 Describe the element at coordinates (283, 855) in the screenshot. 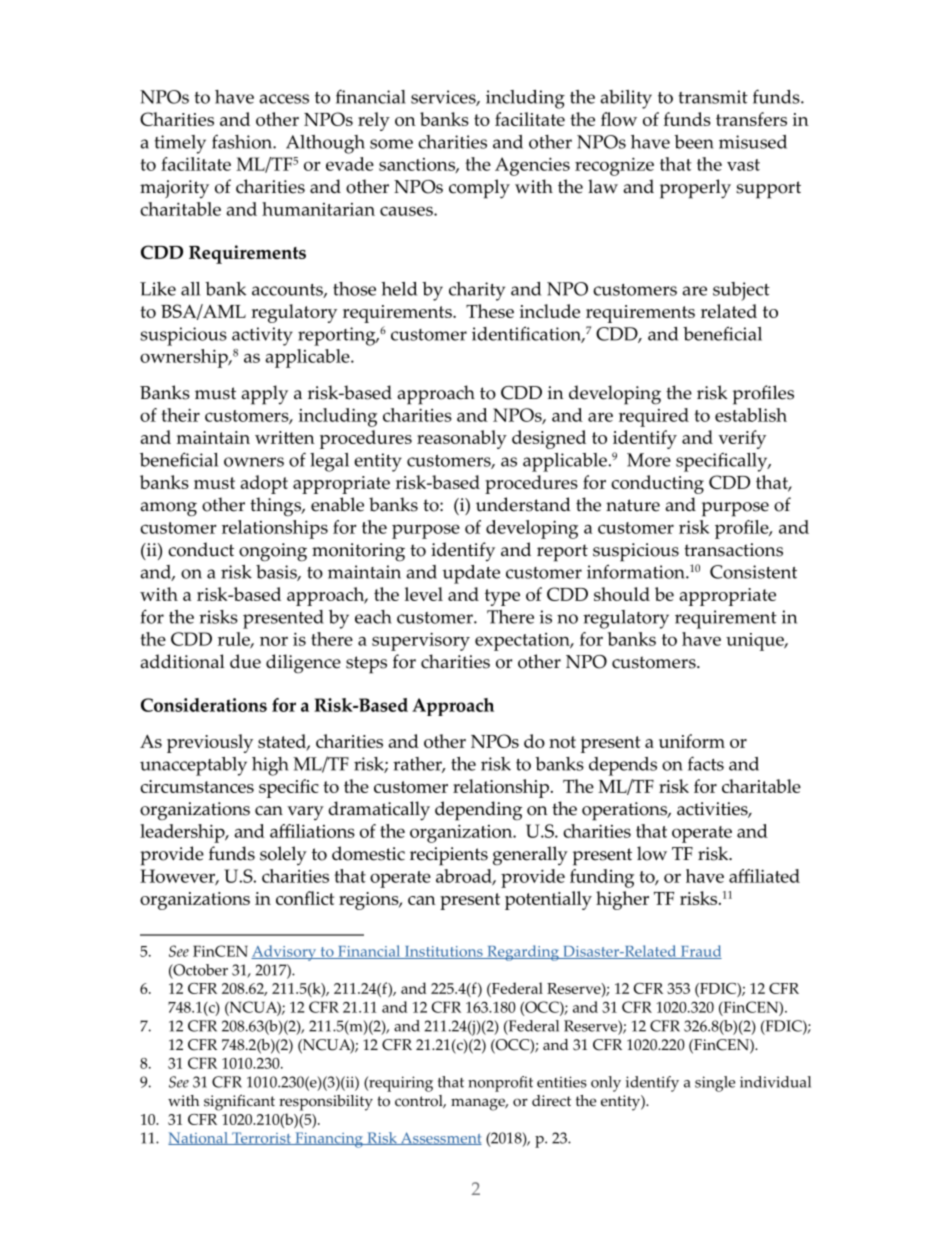

I see `solely` at that location.
